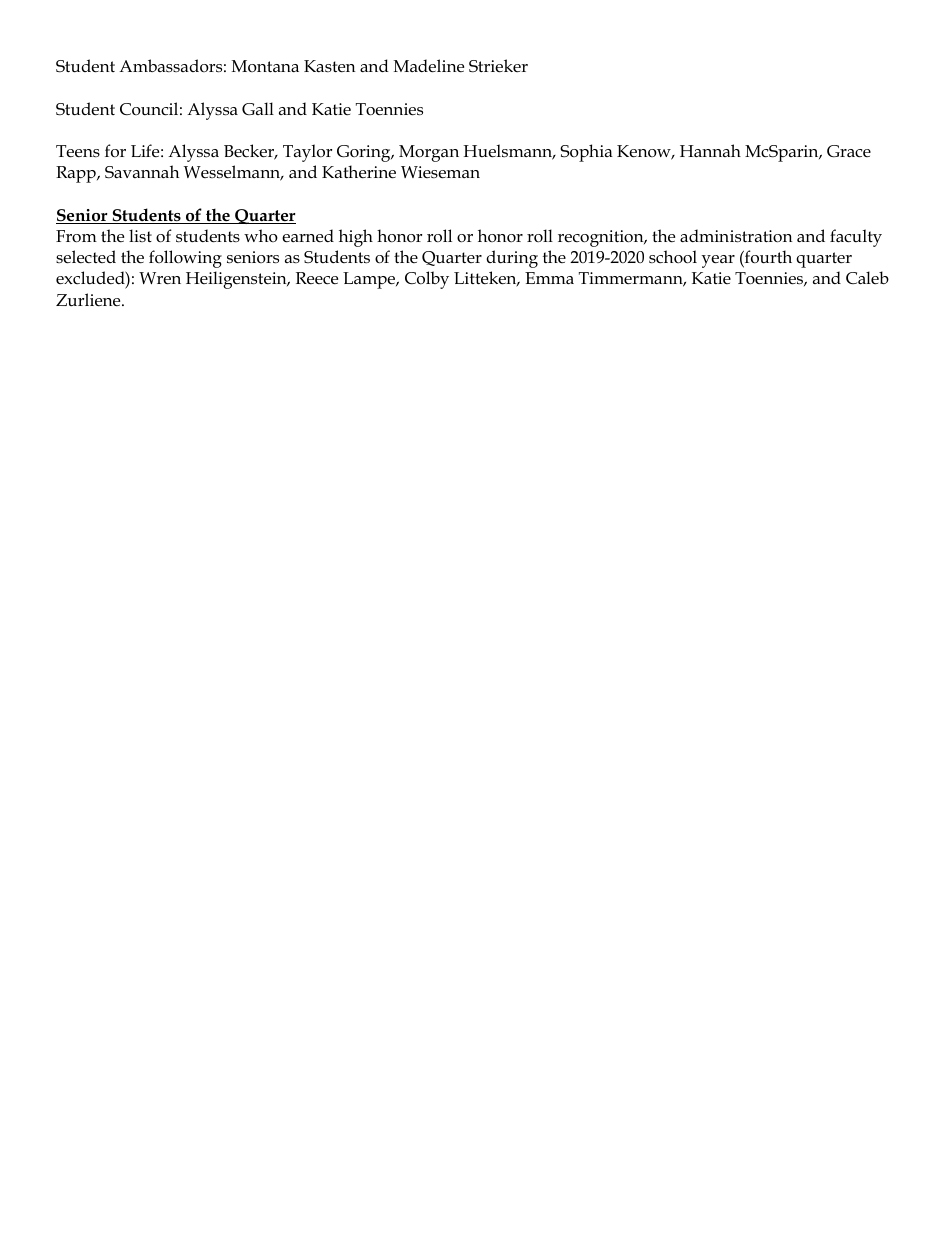 The height and width of the screenshot is (1233, 952). I want to click on list, so click(140, 235).
